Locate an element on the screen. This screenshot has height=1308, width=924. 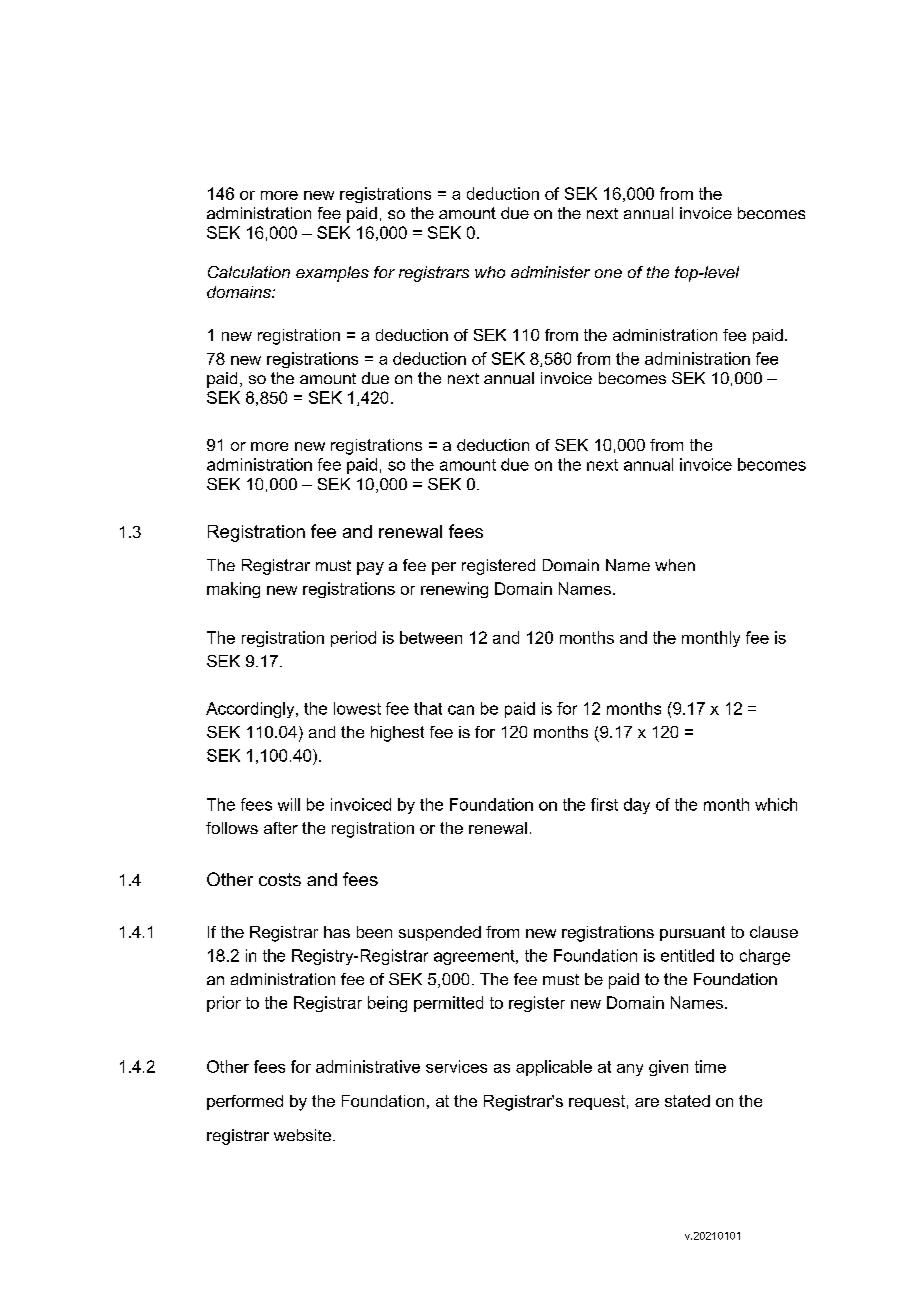
pursuant is located at coordinates (692, 933).
